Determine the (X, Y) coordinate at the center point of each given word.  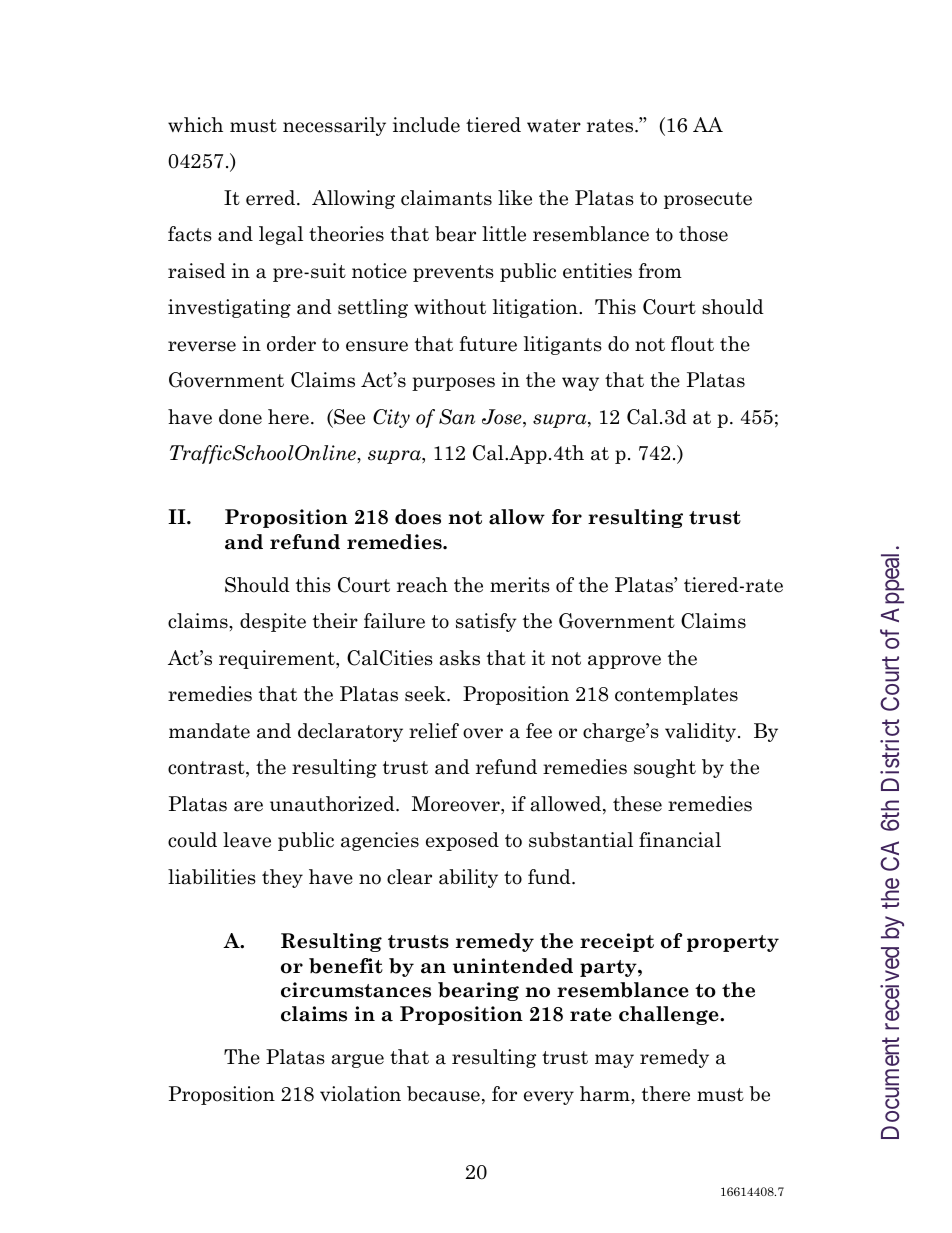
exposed (462, 841)
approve (624, 662)
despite (273, 622)
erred (272, 198)
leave (247, 840)
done (240, 417)
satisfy (486, 622)
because (443, 1094)
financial (680, 840)
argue (358, 1061)
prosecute (708, 200)
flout (692, 344)
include (426, 125)
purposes (453, 384)
